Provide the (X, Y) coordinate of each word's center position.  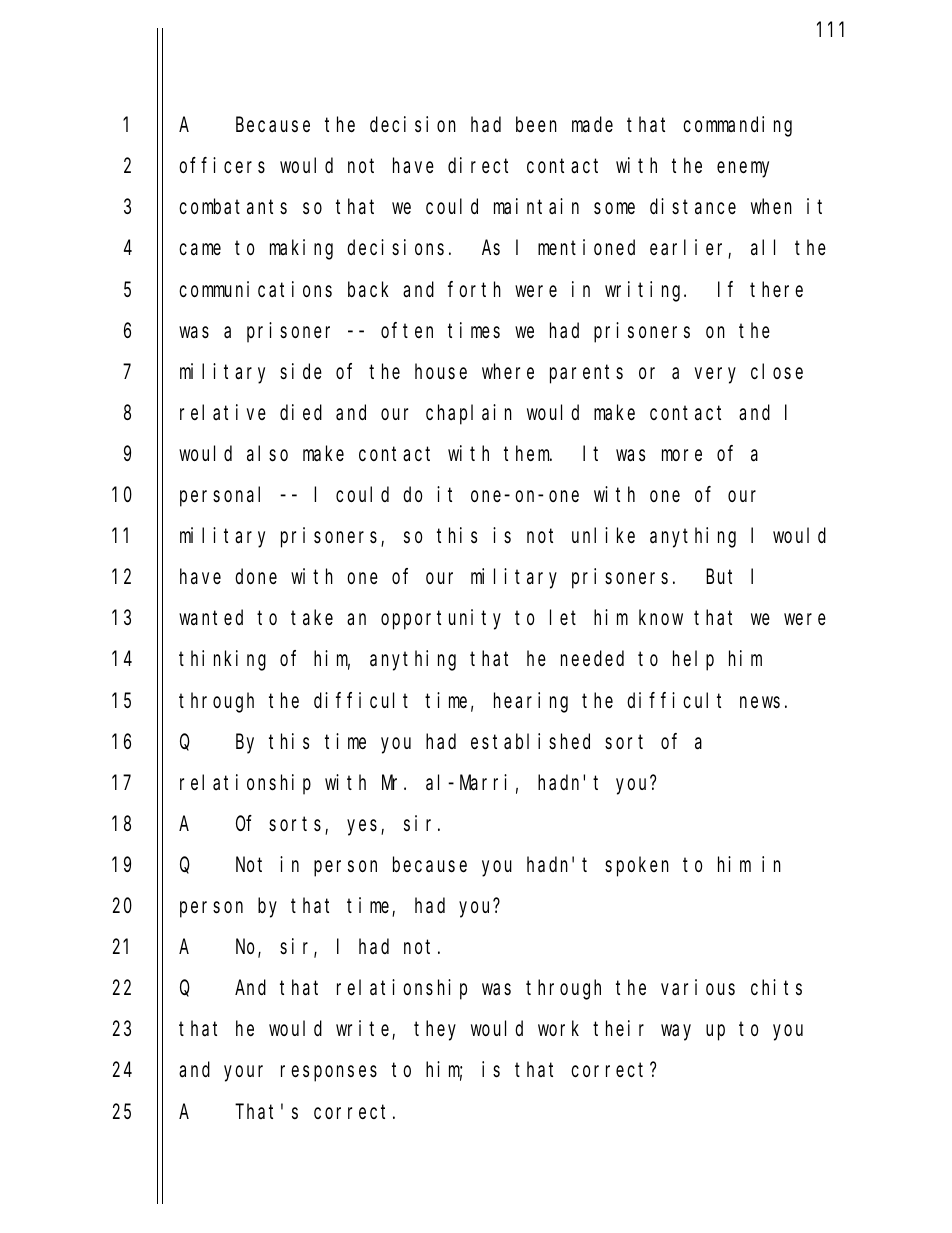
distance (693, 206)
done (256, 576)
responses (329, 1074)
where (508, 371)
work (558, 1028)
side (301, 371)
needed (592, 659)
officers (222, 165)
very (715, 375)
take (312, 618)
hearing (531, 702)
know (661, 617)
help (693, 661)
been (536, 124)
